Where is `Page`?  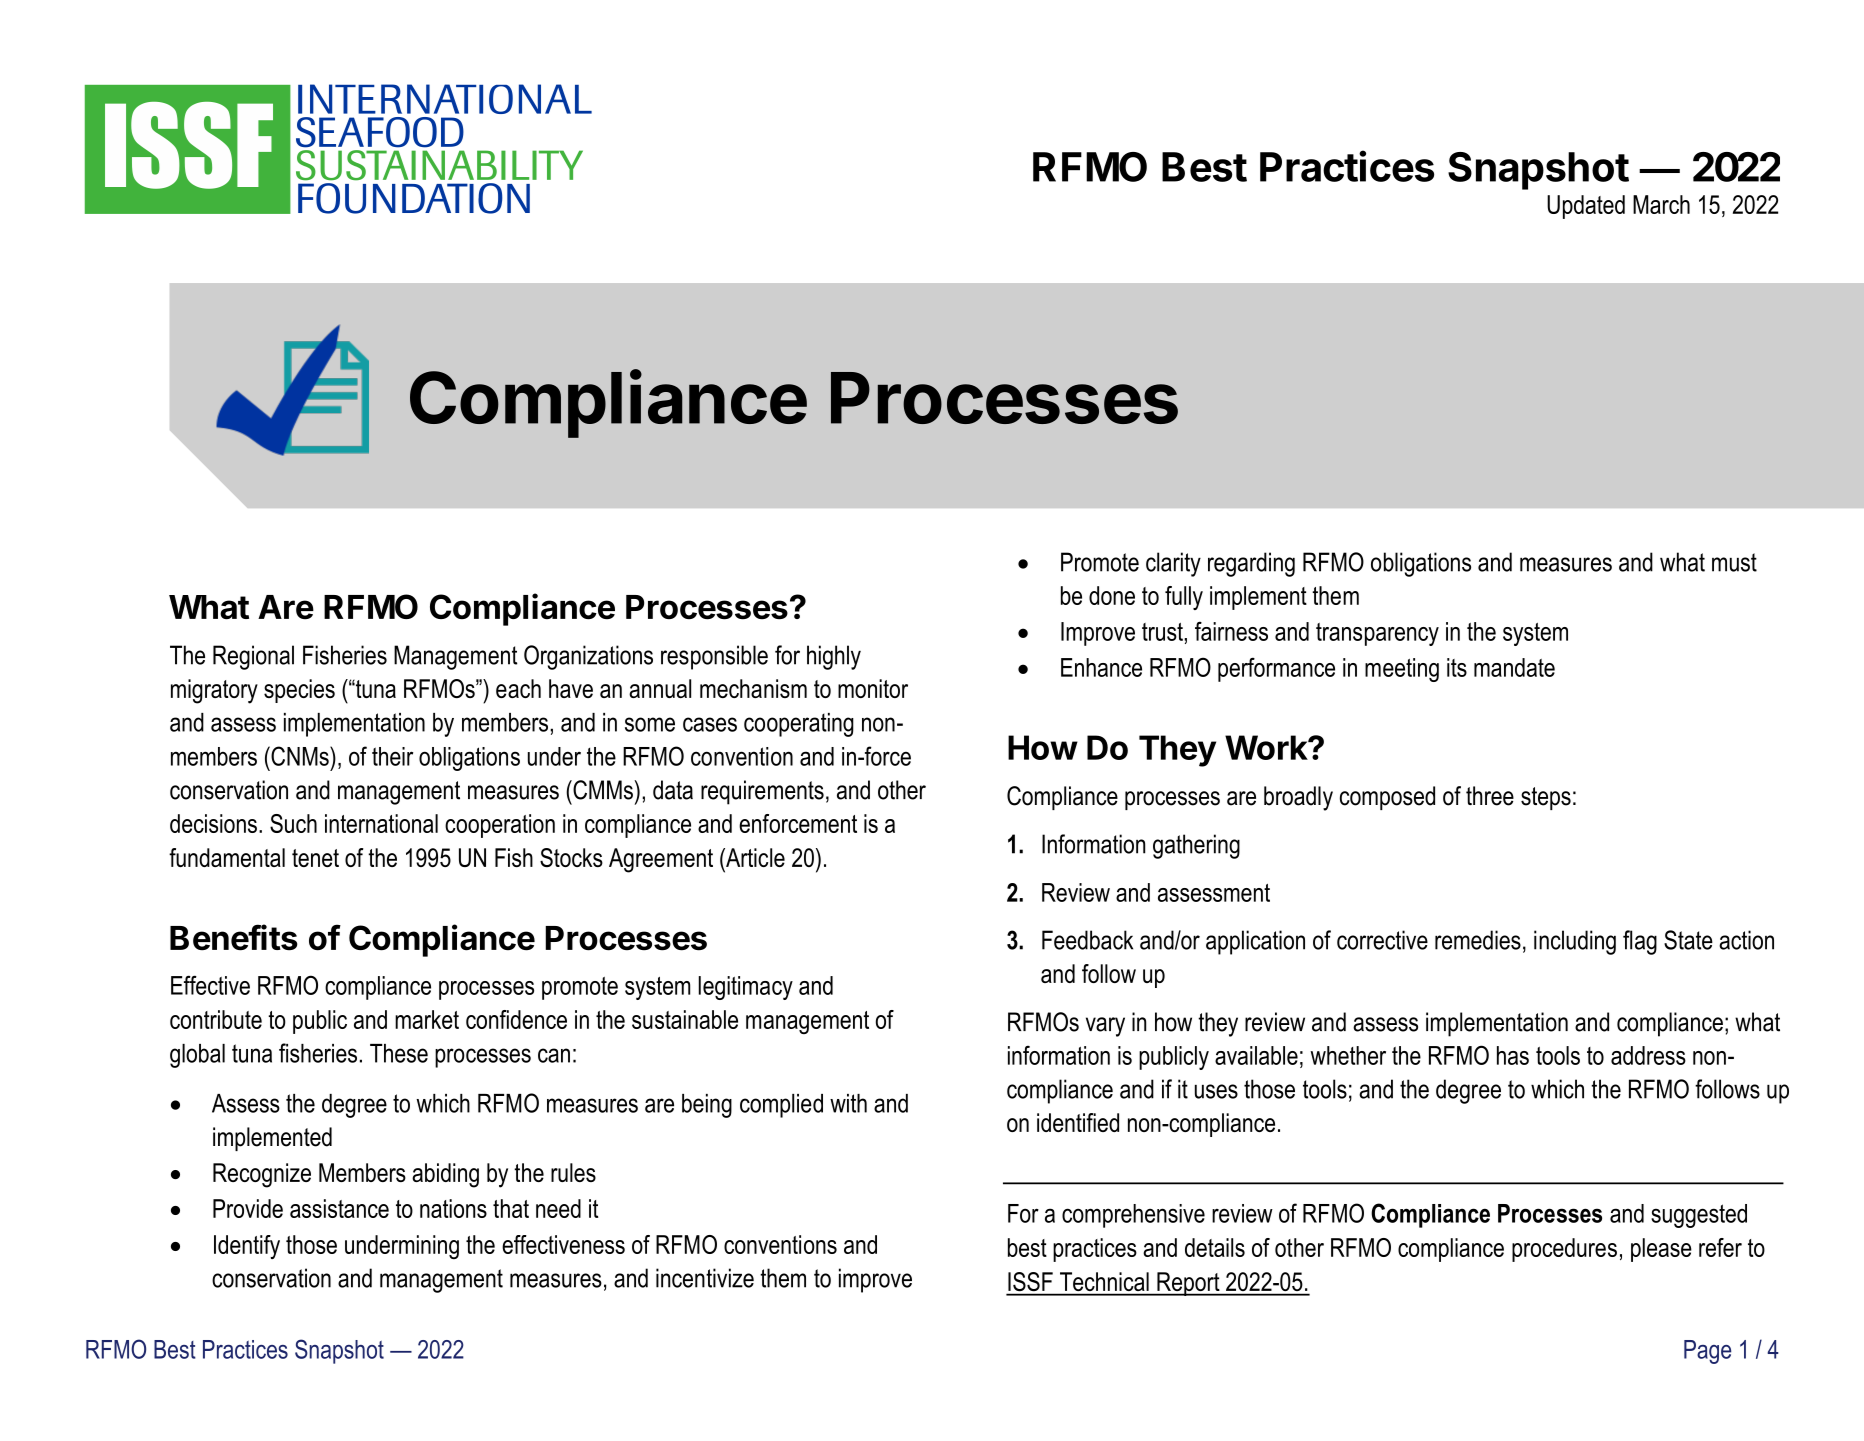 Page is located at coordinates (1707, 1352).
